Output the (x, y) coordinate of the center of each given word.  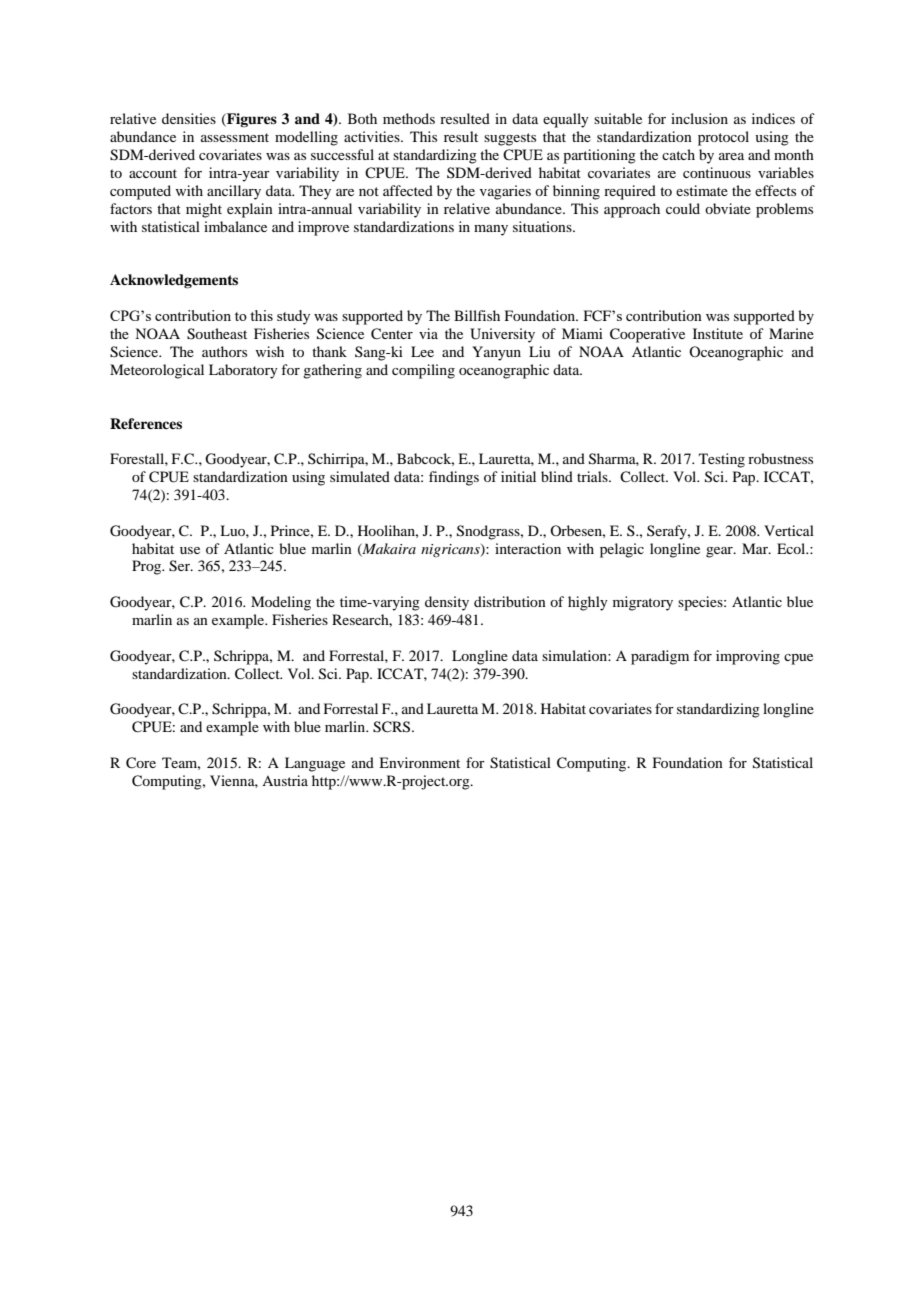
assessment (235, 137)
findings (454, 478)
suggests (510, 139)
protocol (723, 138)
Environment (419, 762)
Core (141, 763)
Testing (722, 460)
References (146, 423)
